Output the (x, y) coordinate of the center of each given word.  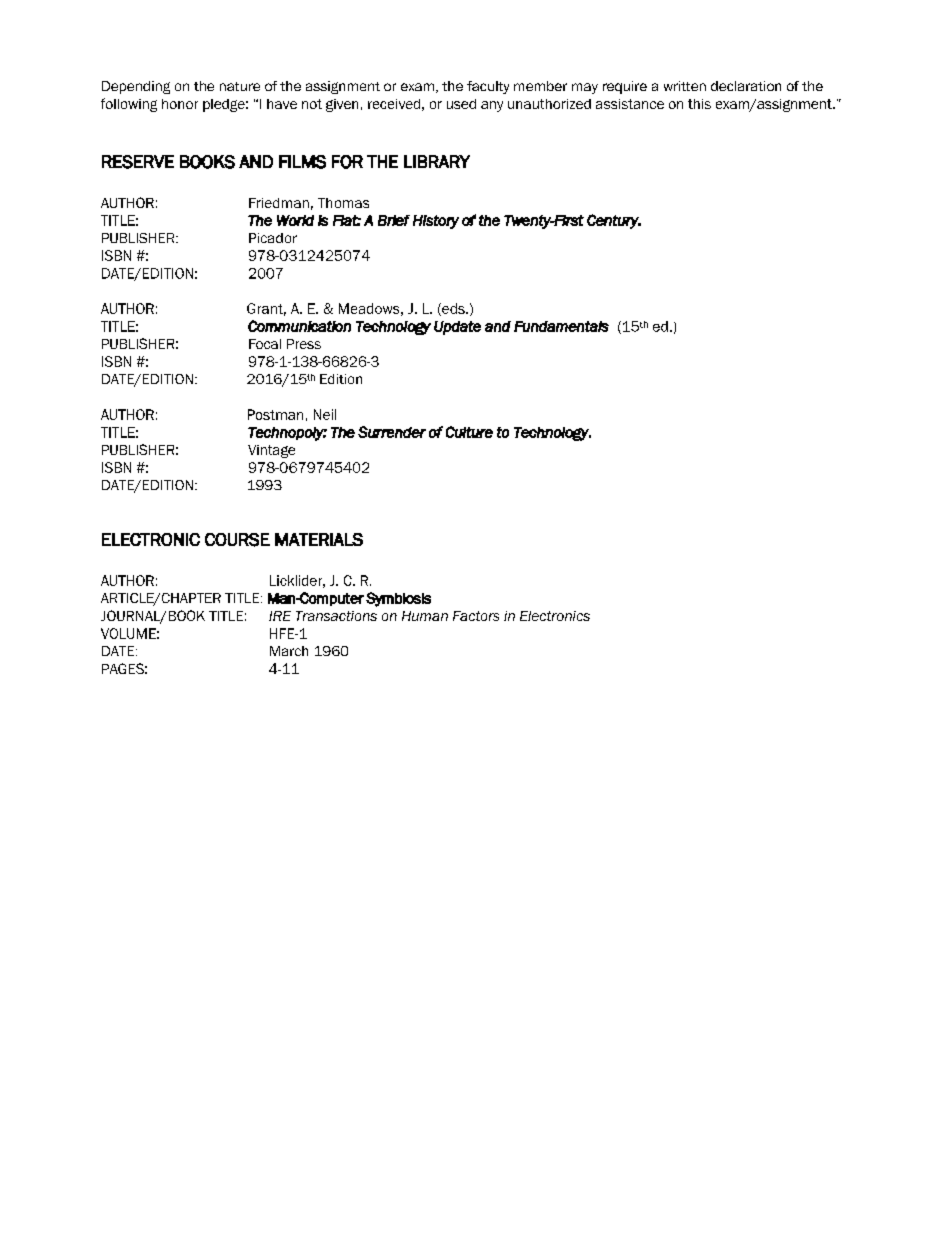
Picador (273, 238)
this (699, 104)
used (461, 104)
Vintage (271, 451)
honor (180, 104)
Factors (476, 616)
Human (425, 616)
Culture (469, 432)
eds (453, 309)
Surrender (392, 432)
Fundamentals (561, 326)
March (289, 651)
